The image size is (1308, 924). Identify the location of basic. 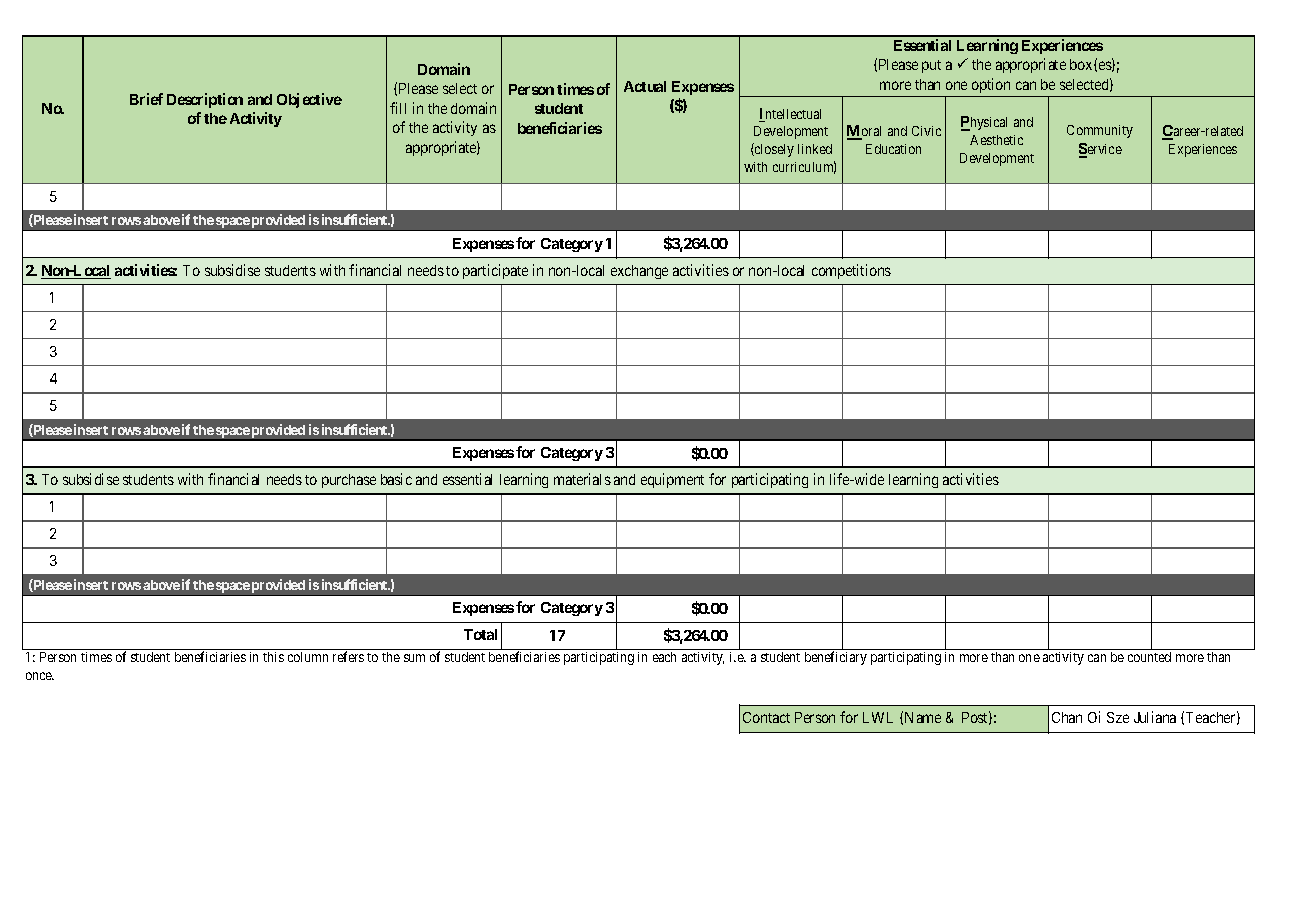
(396, 479).
